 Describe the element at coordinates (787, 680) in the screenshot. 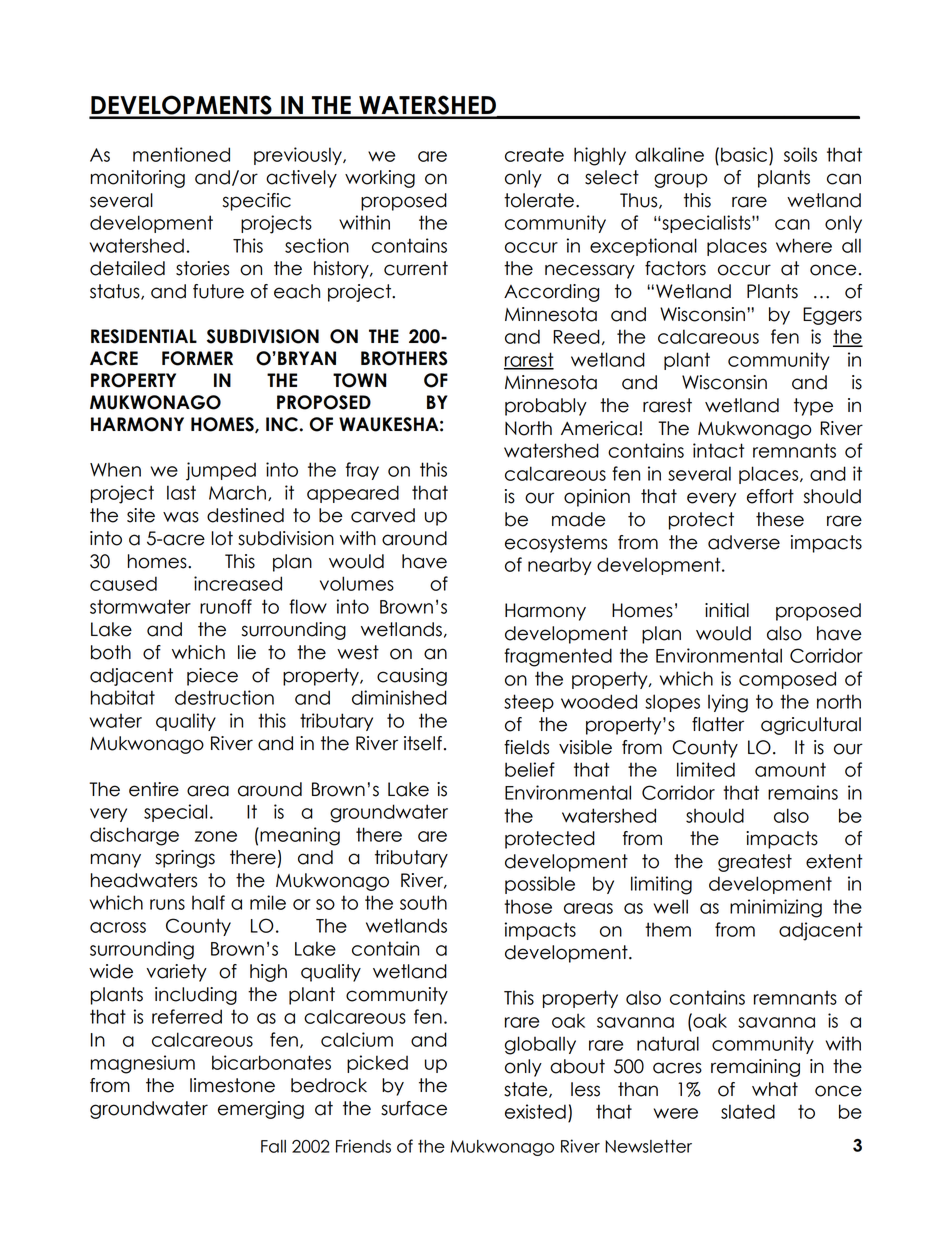

I see `composed` at that location.
